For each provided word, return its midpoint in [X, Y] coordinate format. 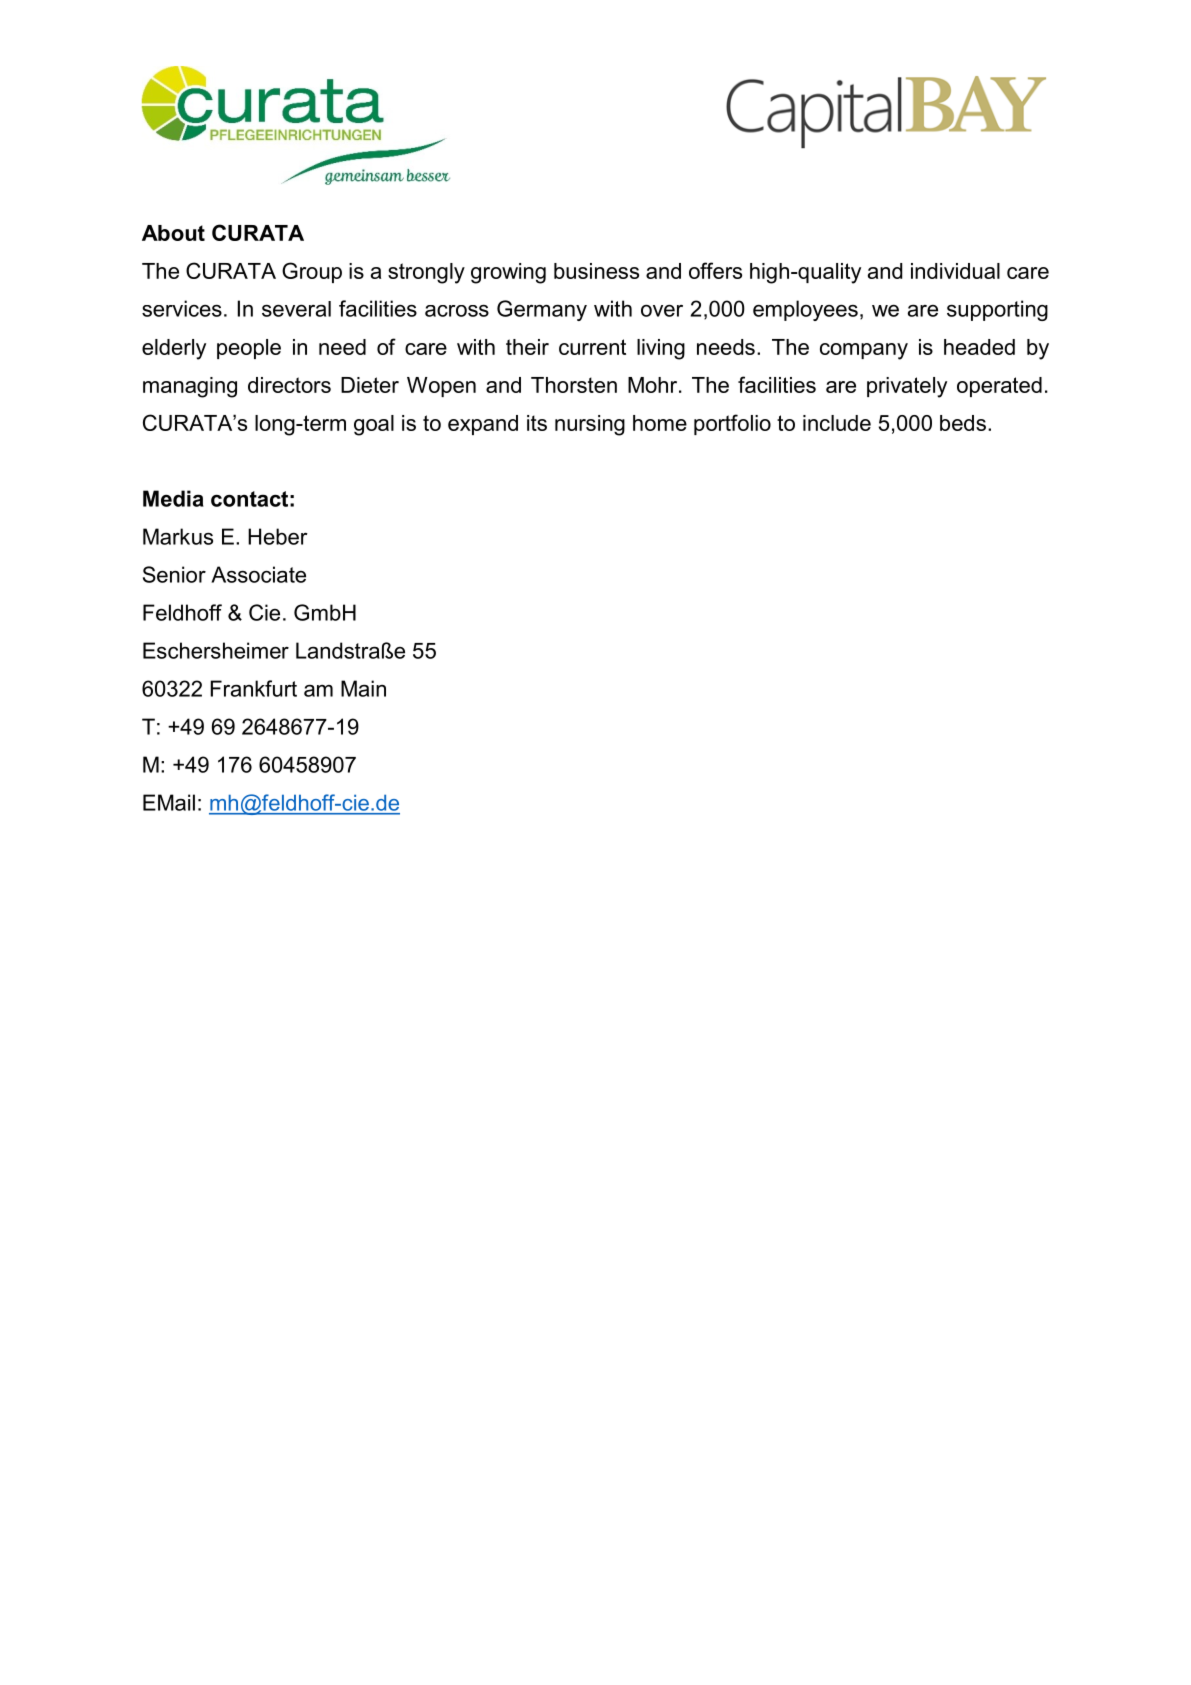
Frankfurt [254, 688]
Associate [258, 574]
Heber [278, 536]
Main [363, 688]
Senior [174, 574]
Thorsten [574, 385]
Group [312, 272]
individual [955, 271]
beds [963, 423]
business [596, 271]
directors [289, 385]
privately [907, 387]
